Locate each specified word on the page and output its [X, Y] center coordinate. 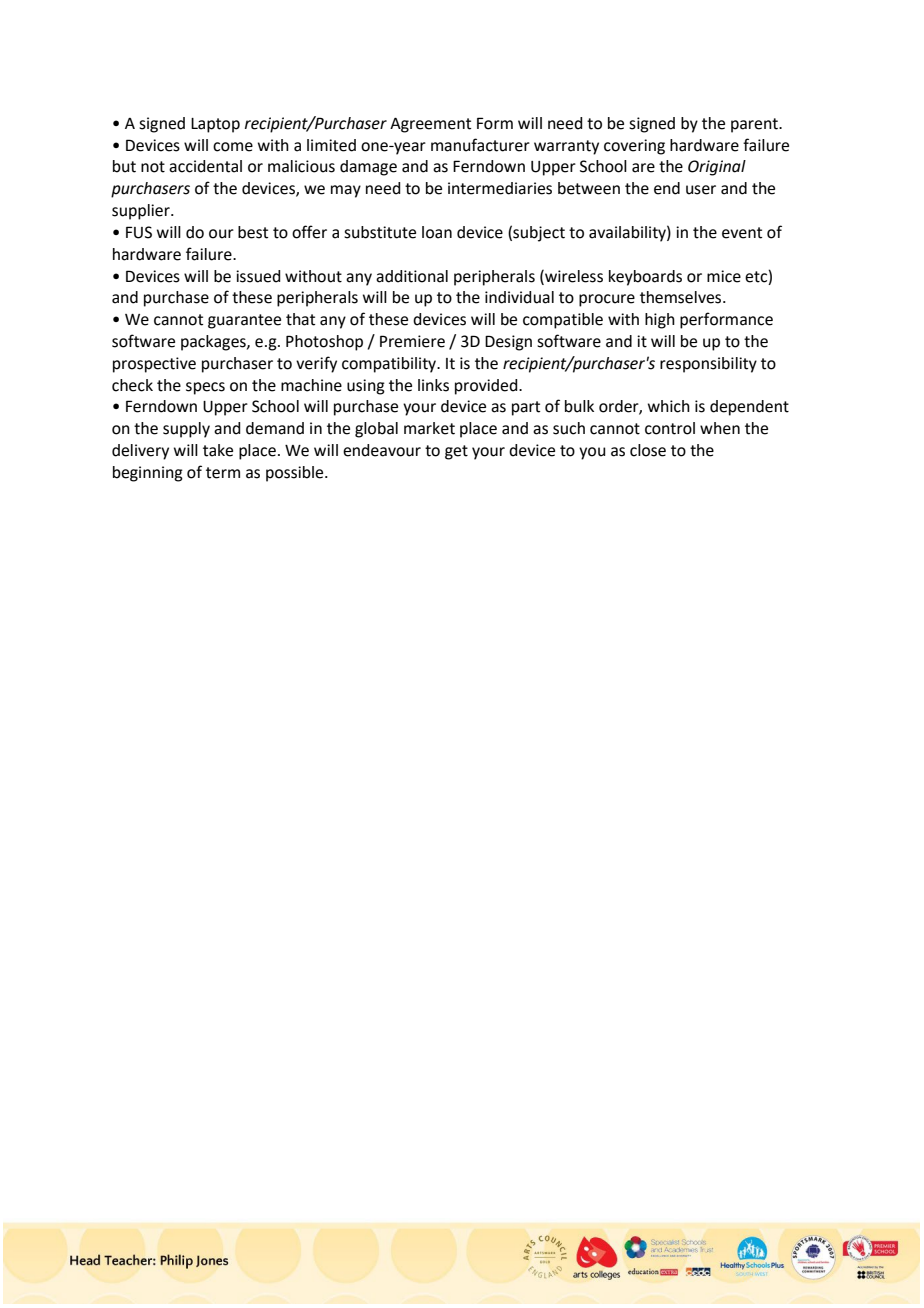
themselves [682, 297]
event [742, 233]
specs [205, 388]
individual [519, 297]
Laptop [215, 125]
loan [437, 232]
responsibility [708, 365]
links [433, 385]
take [218, 450]
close [648, 450]
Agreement [430, 125]
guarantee [244, 321]
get [456, 452]
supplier [142, 212]
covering [634, 147]
